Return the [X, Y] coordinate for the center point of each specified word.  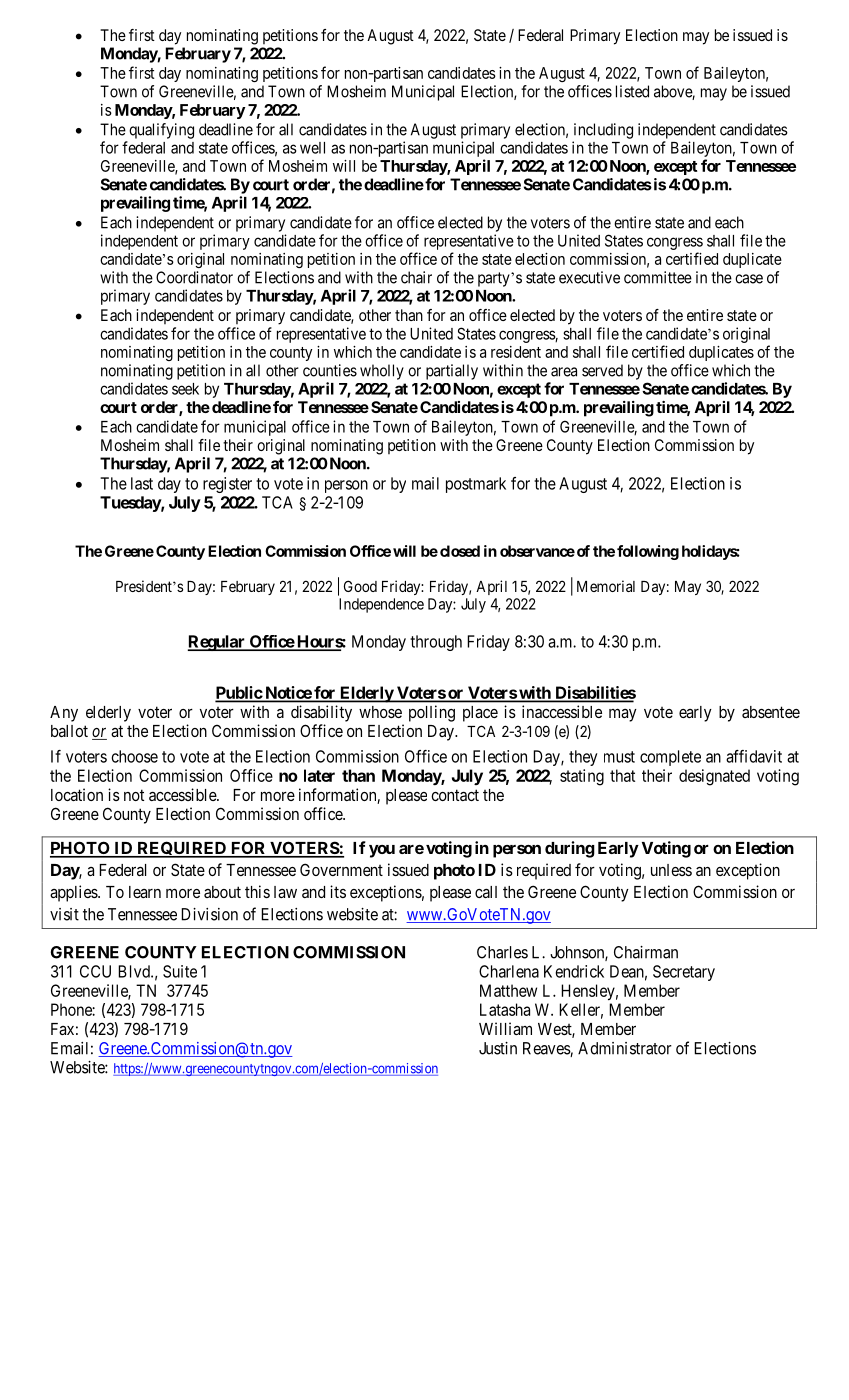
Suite [180, 971]
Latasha [505, 1009]
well [312, 148]
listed [632, 91]
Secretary [684, 973]
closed [460, 551]
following [648, 552]
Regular [217, 643]
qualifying [161, 131]
